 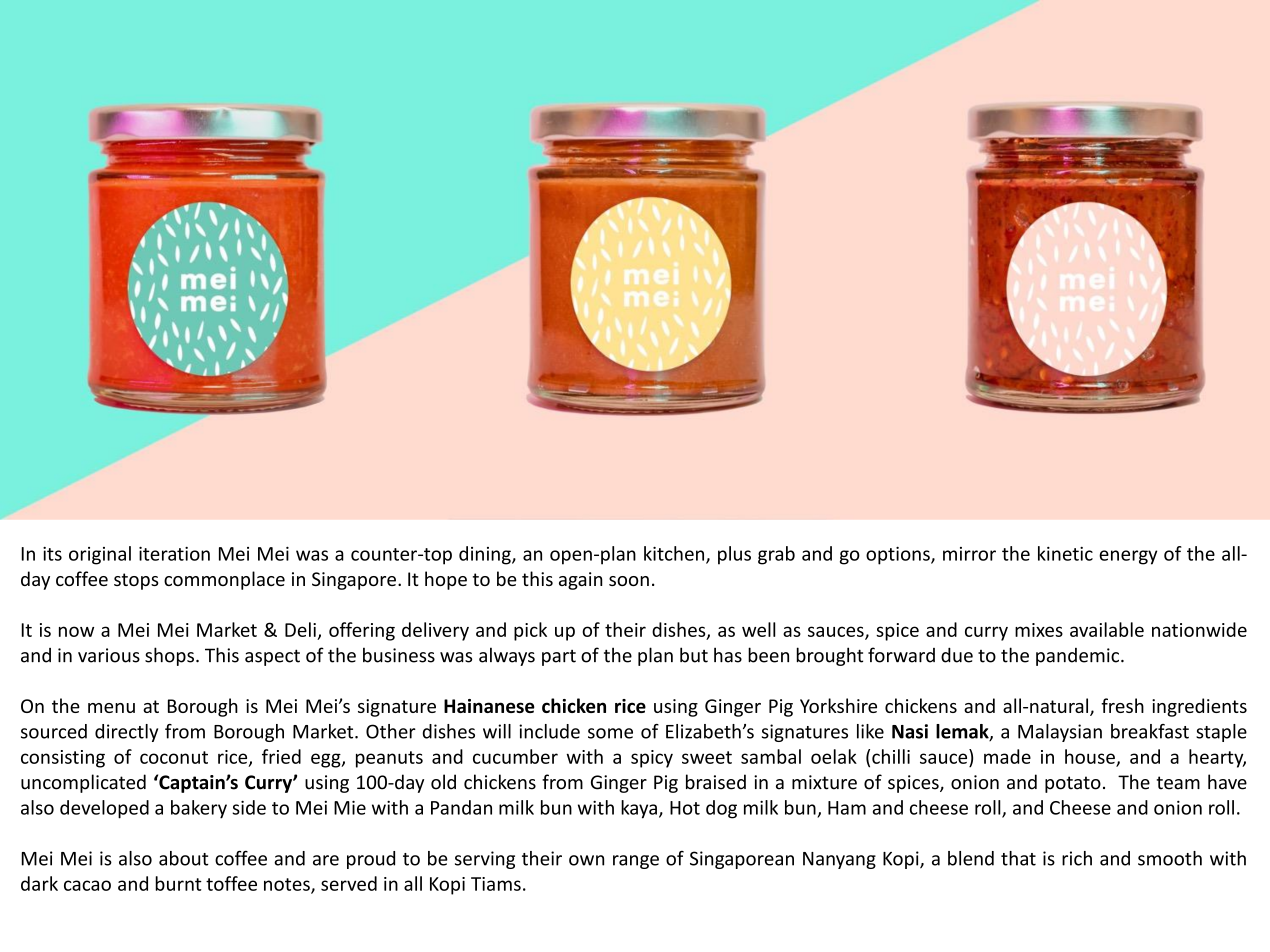 I want to click on available, so click(x=1107, y=629).
